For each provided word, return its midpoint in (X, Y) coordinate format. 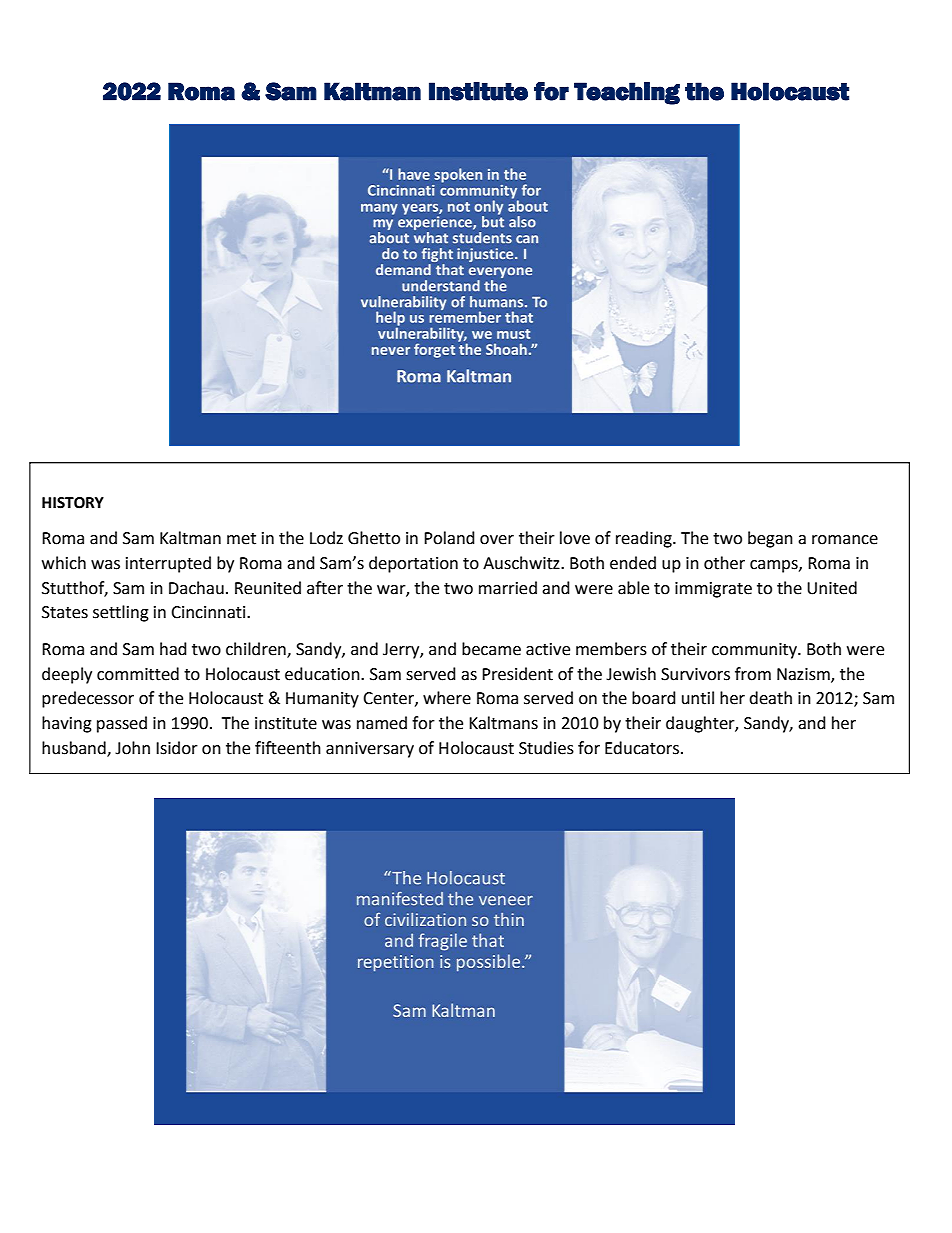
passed (122, 724)
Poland (449, 538)
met (241, 539)
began (770, 539)
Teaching (627, 93)
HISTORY (73, 503)
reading (645, 539)
